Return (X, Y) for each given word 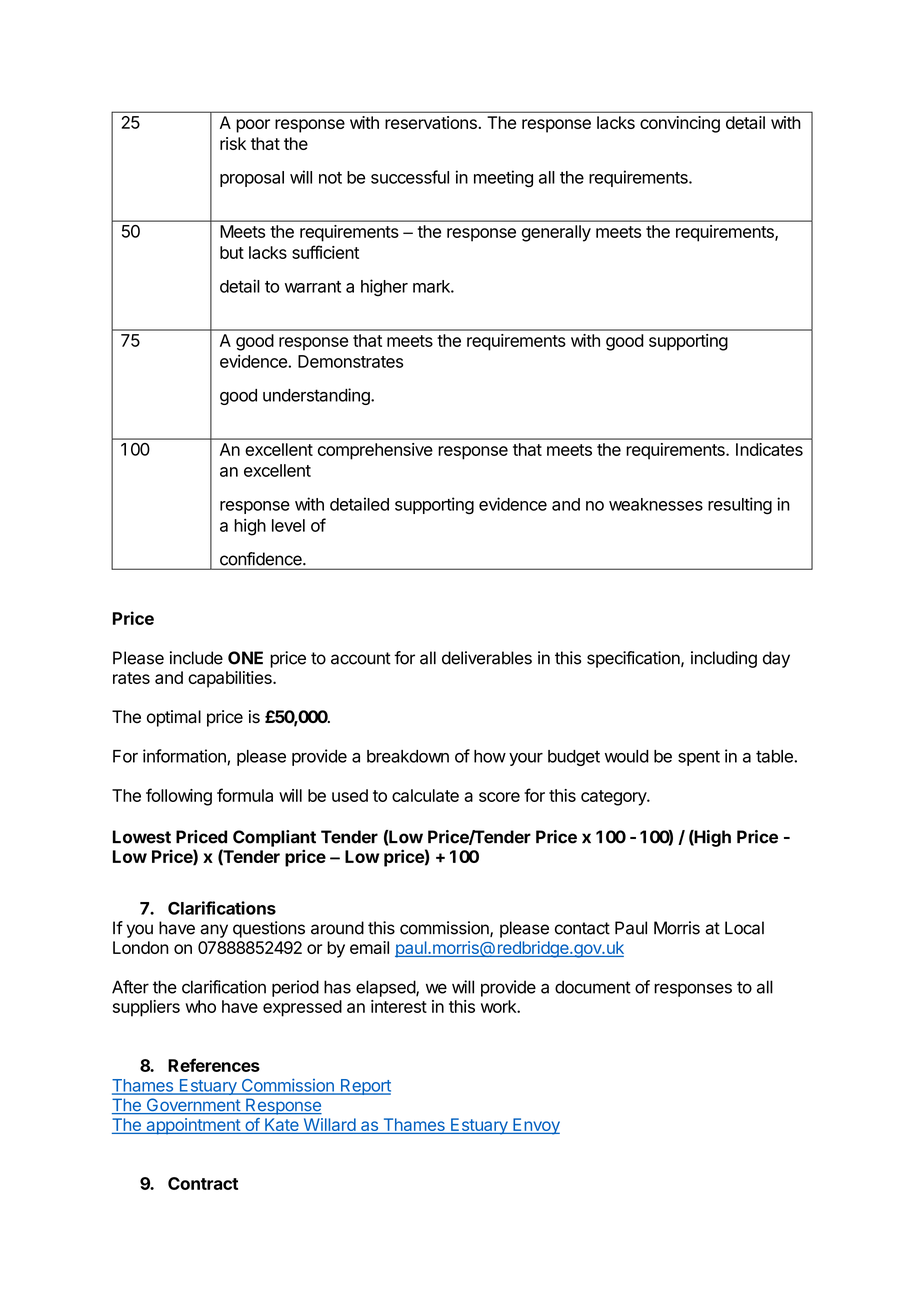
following (179, 797)
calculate (425, 795)
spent (699, 758)
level (288, 525)
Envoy (535, 1126)
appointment (193, 1126)
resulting (740, 506)
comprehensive (375, 451)
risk (233, 143)
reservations (432, 122)
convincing (680, 124)
